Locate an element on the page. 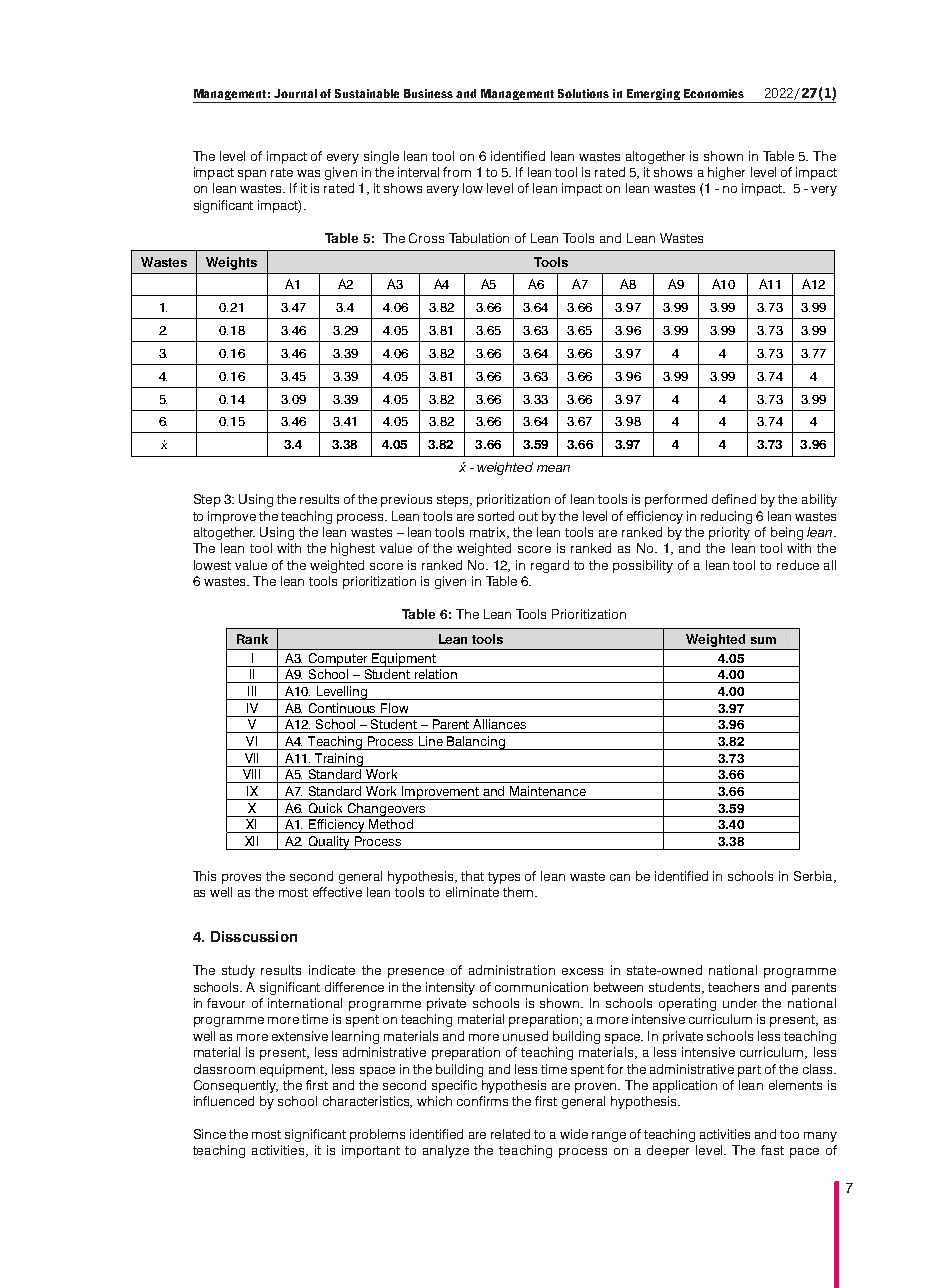 Image resolution: width=945 pixels, height=1288 pixels. related is located at coordinates (510, 1134).
